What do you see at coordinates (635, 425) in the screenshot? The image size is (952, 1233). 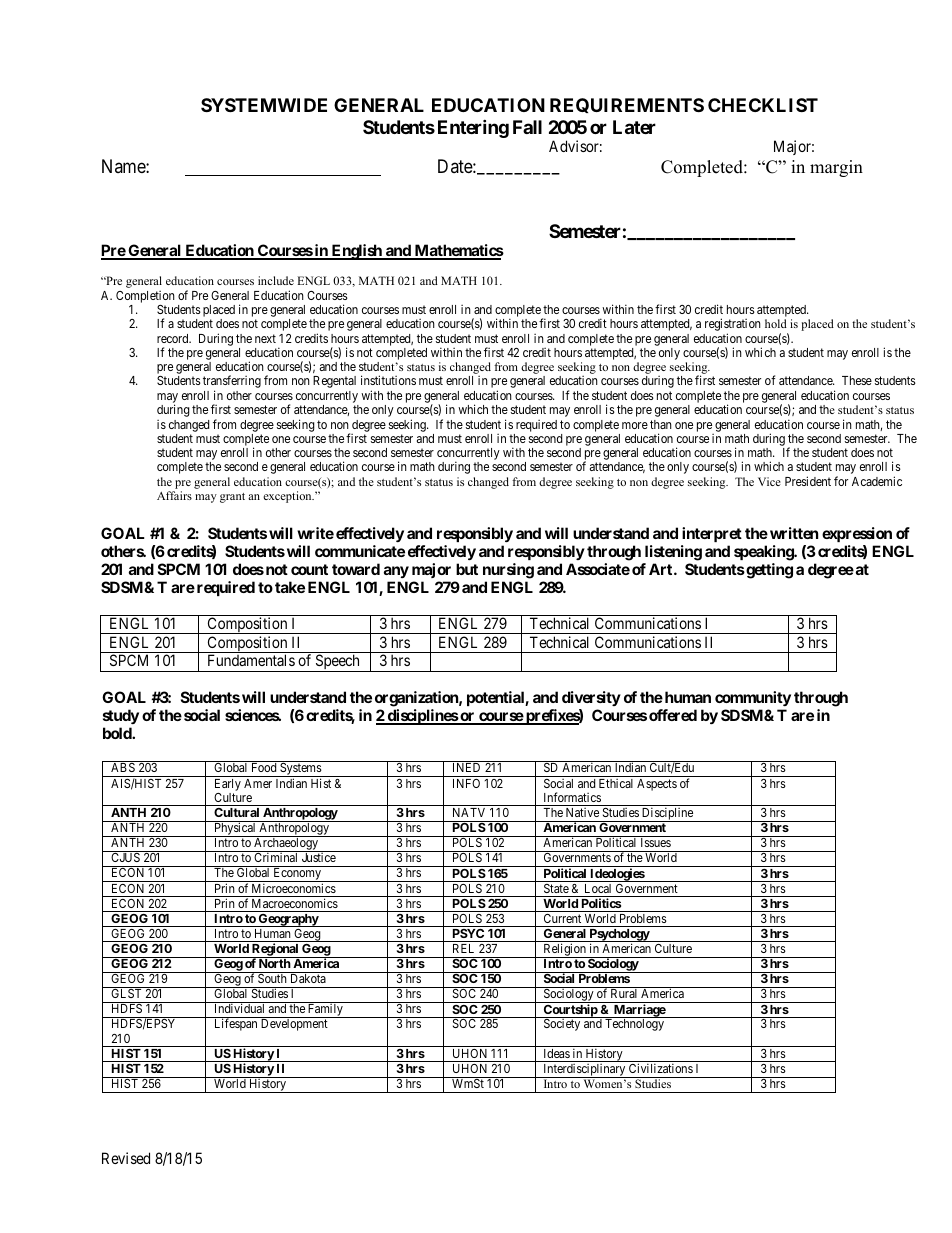 I see `more` at bounding box center [635, 425].
